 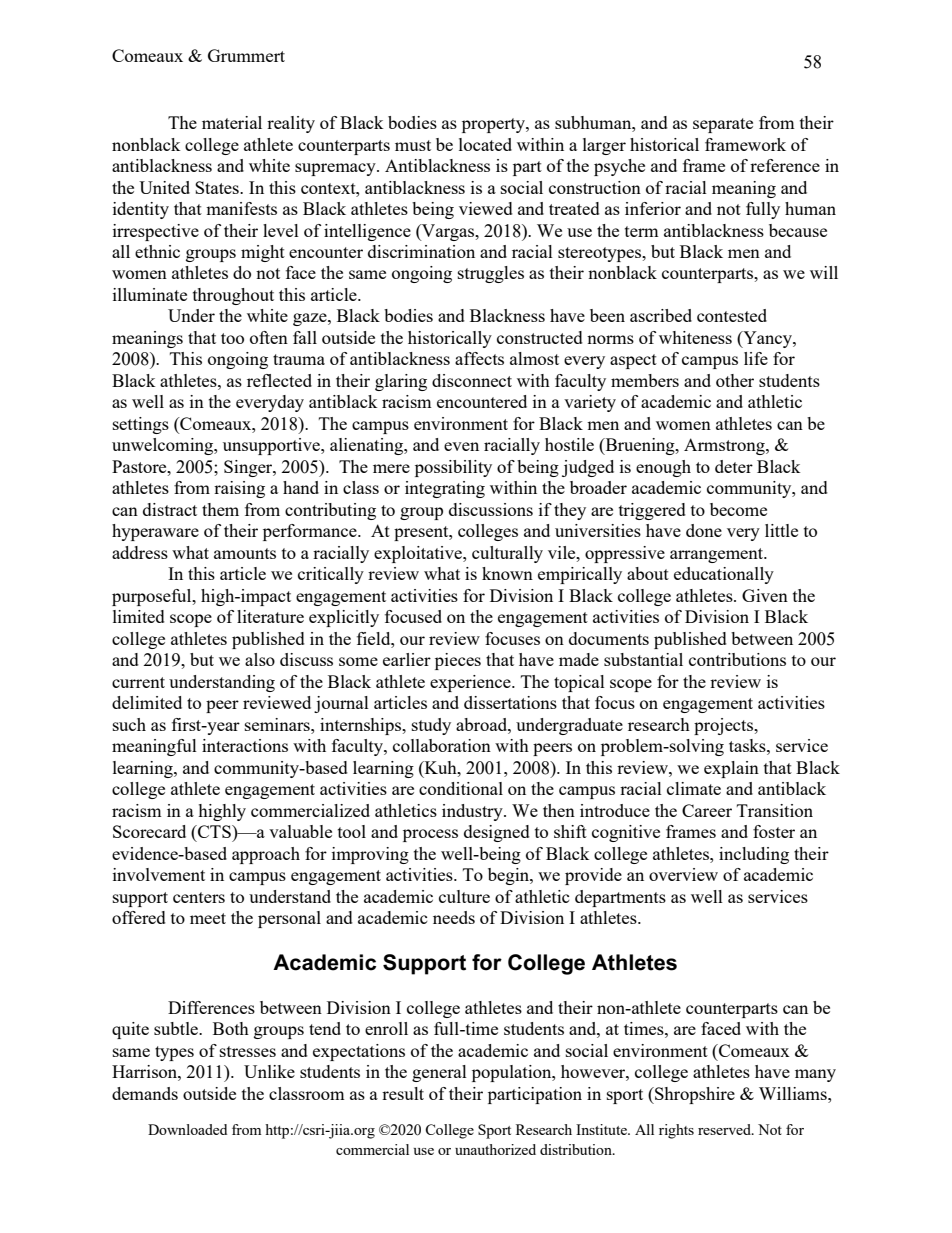 What do you see at coordinates (232, 122) in the page?
I see `material` at bounding box center [232, 122].
